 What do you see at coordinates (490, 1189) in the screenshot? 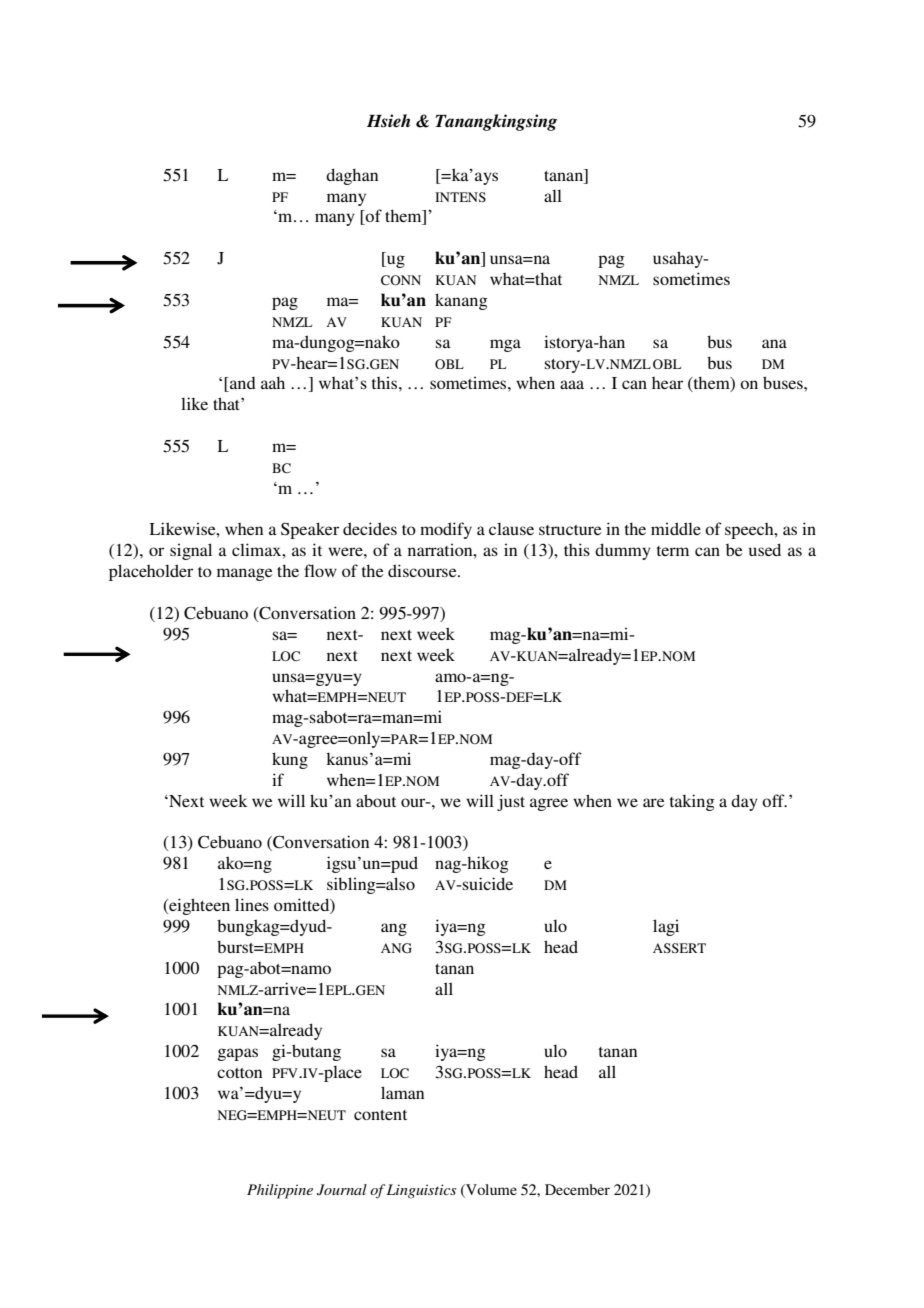
I see `Volume` at bounding box center [490, 1189].
